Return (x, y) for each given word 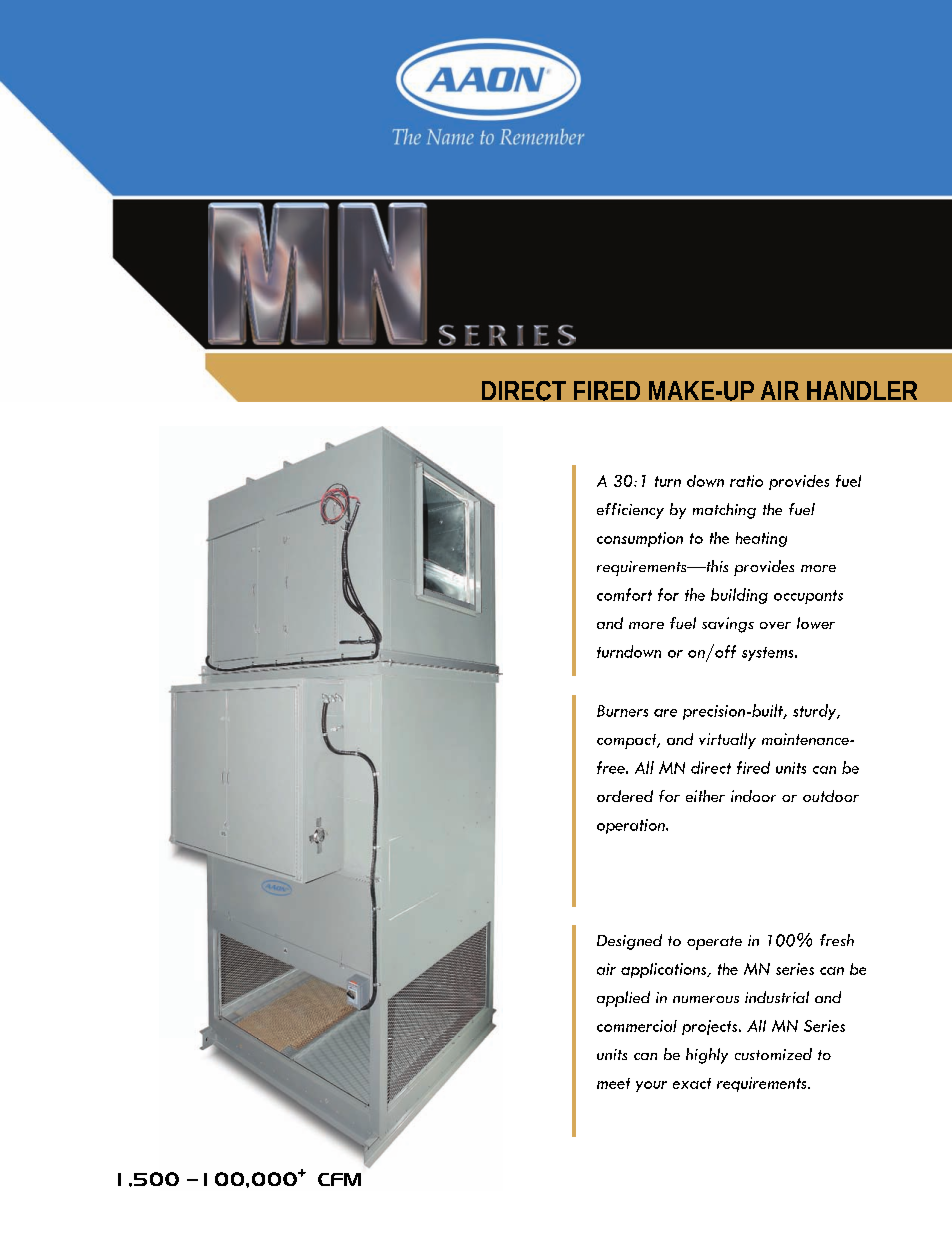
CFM (339, 1179)
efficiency (630, 511)
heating (761, 539)
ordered (625, 796)
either (705, 796)
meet (613, 1083)
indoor (753, 796)
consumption (640, 539)
